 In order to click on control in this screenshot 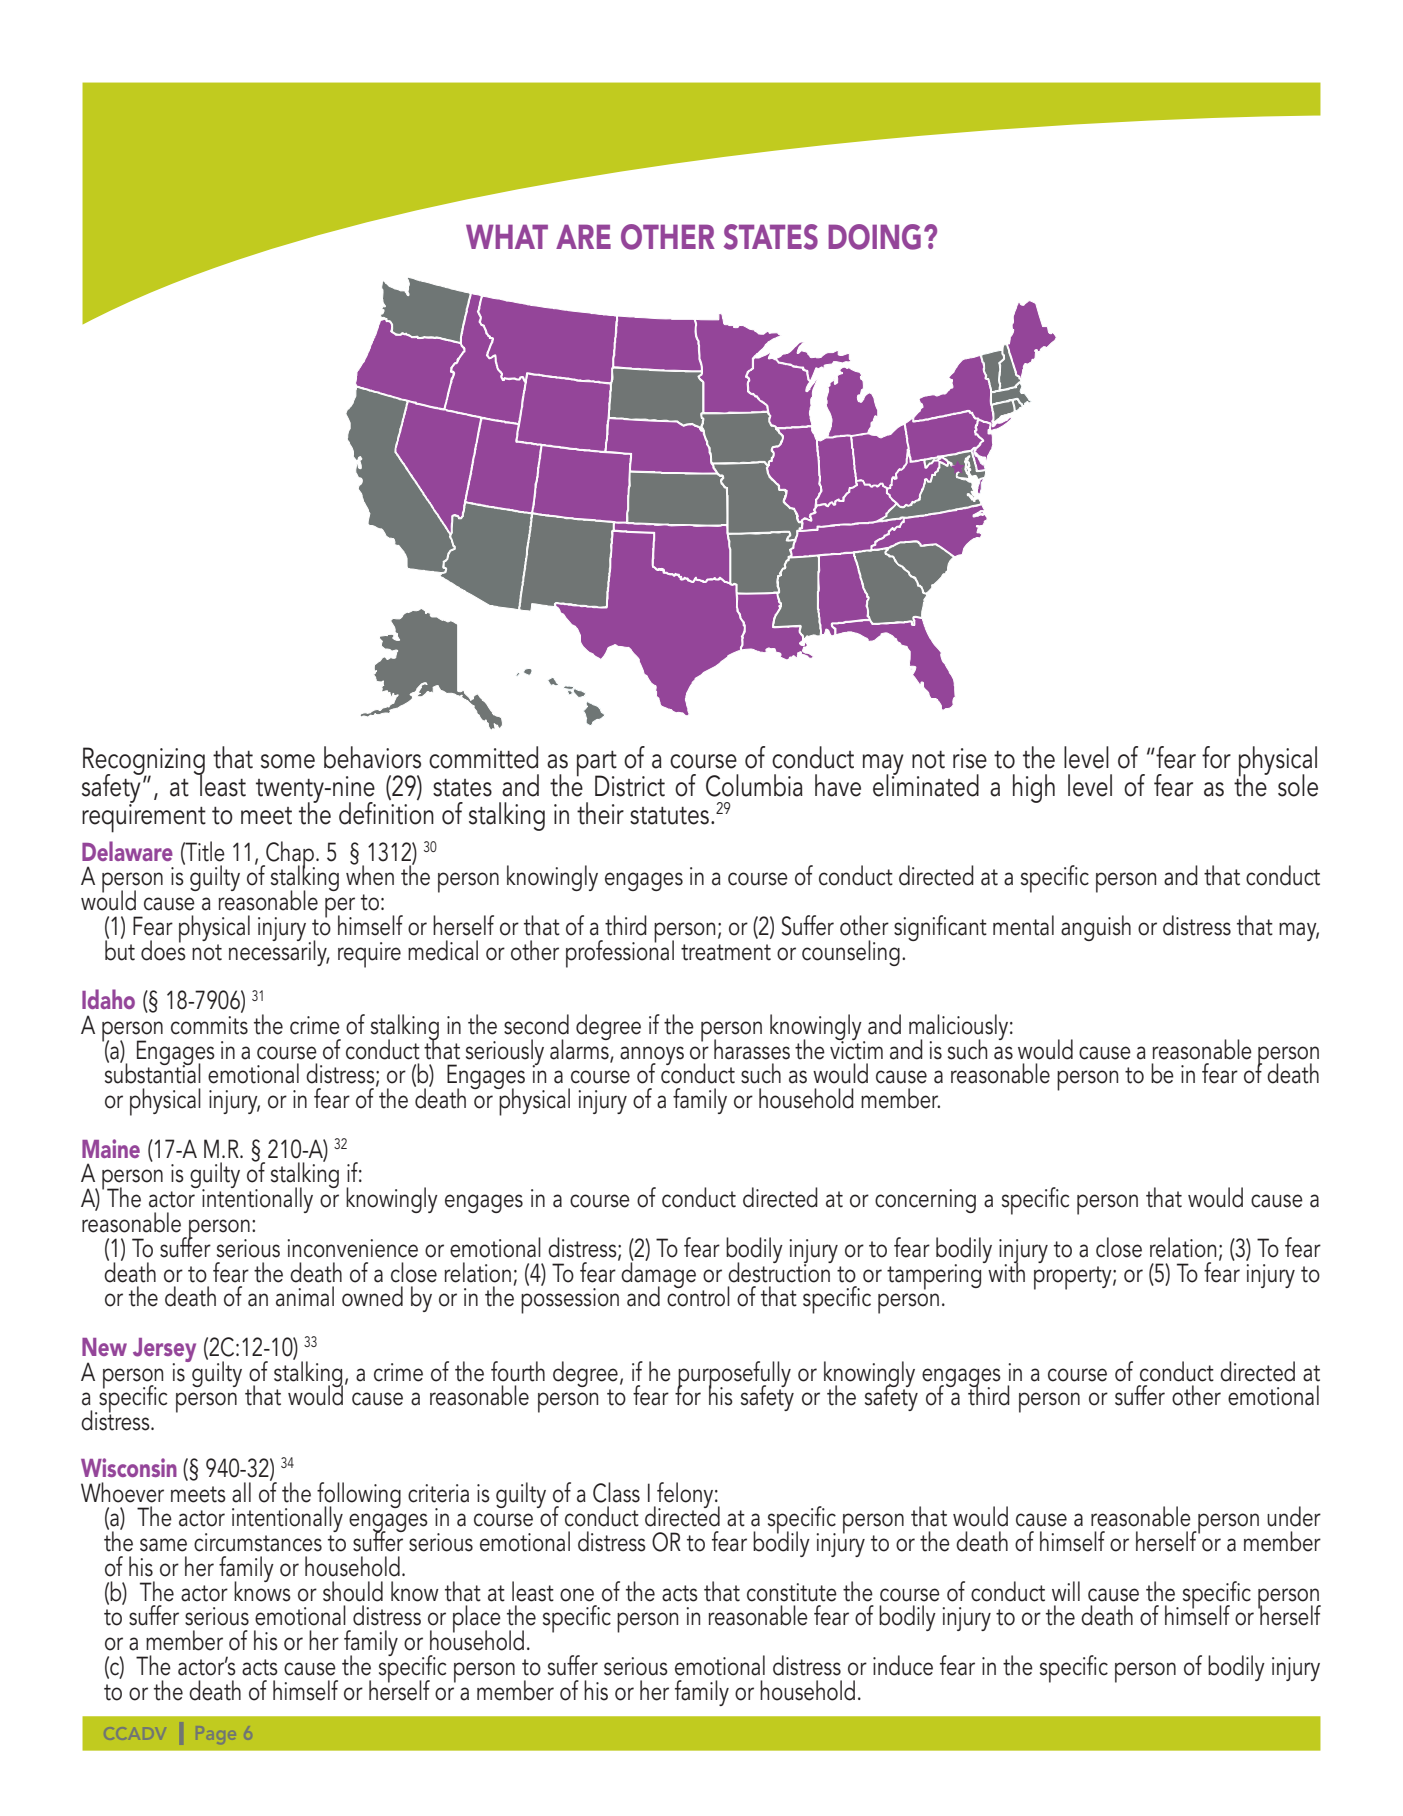, I will do `click(698, 1295)`.
